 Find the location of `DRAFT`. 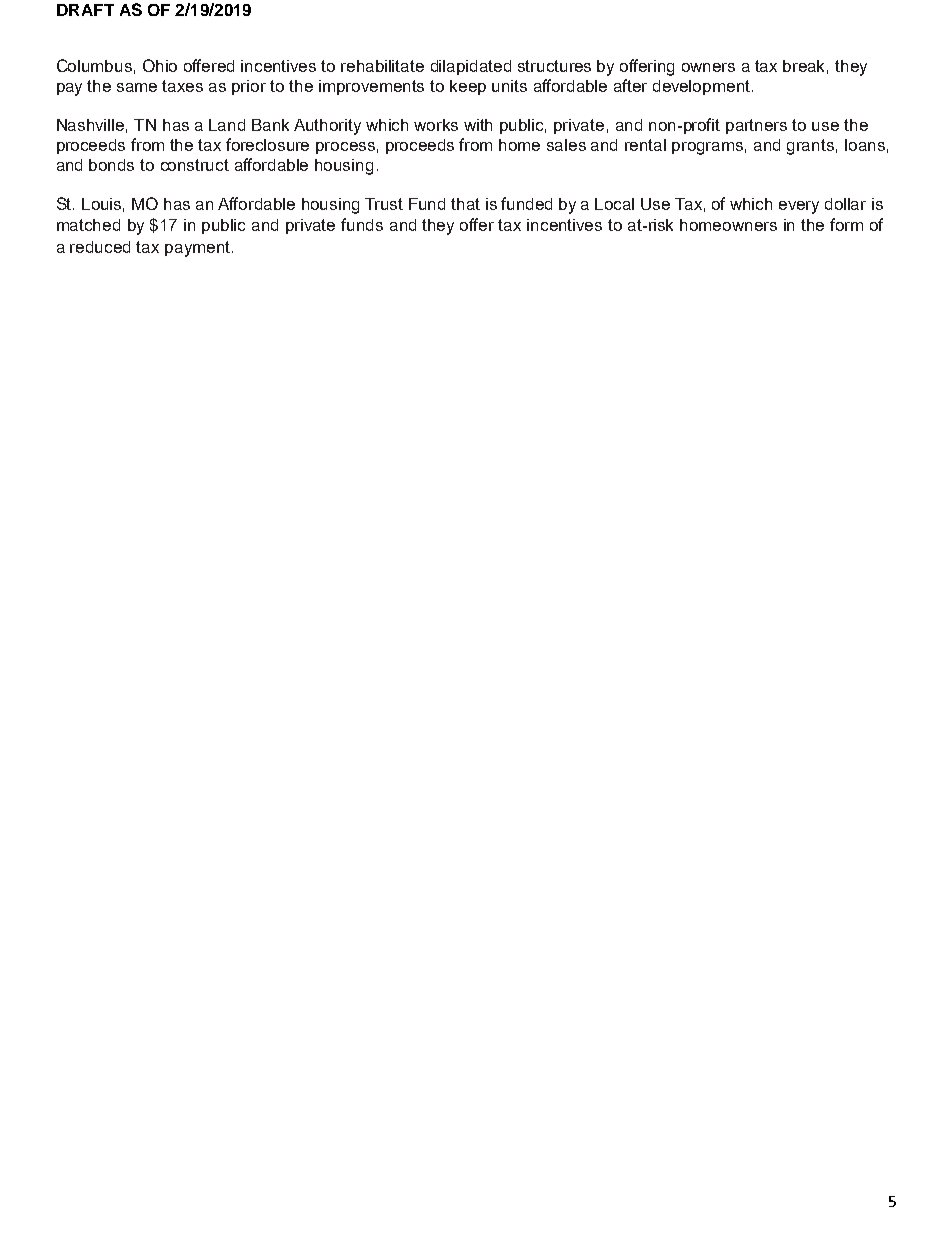

DRAFT is located at coordinates (85, 10).
